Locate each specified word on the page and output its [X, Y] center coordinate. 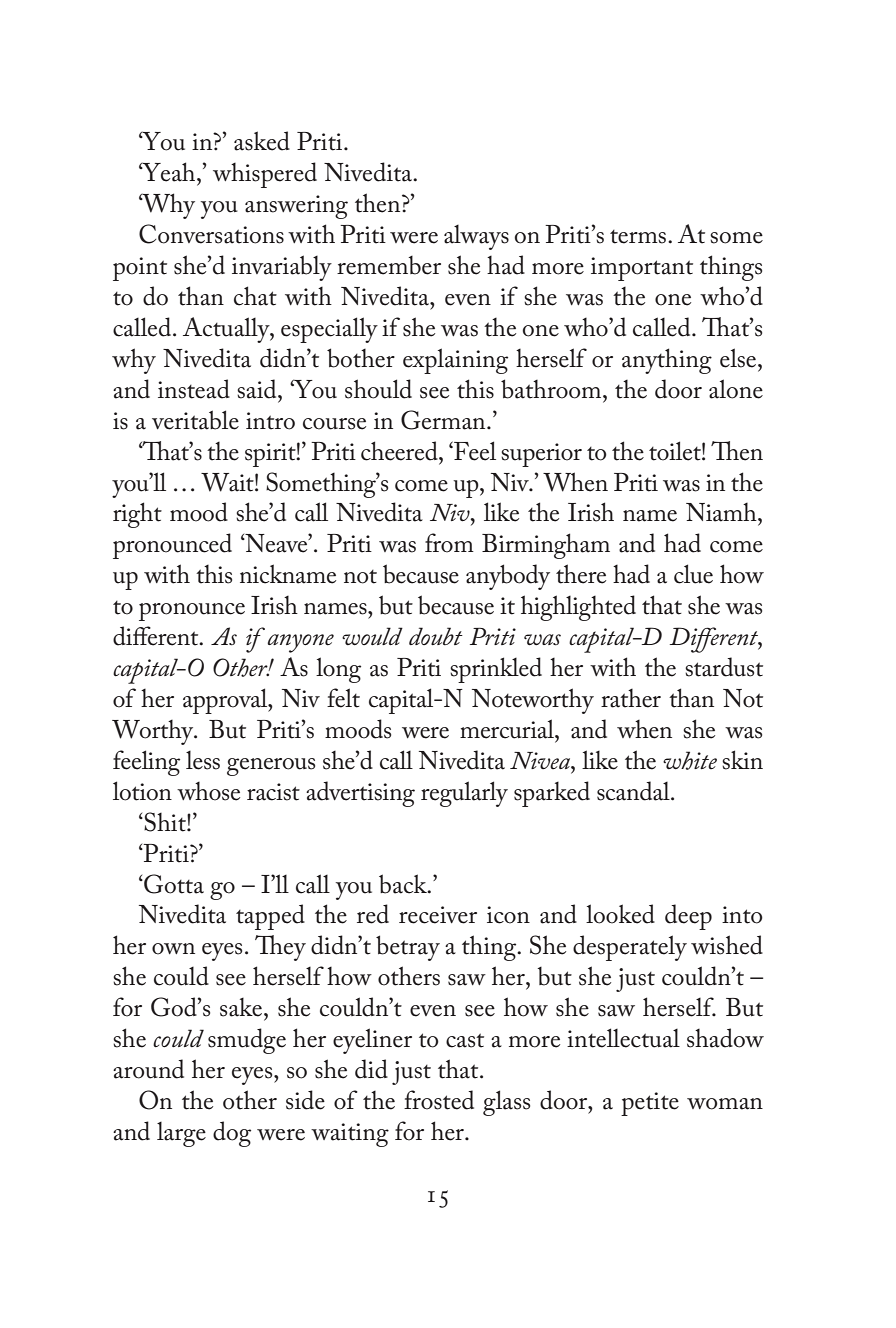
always [476, 237]
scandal [634, 791]
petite [650, 1104]
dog [232, 1134]
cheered [400, 451]
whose [208, 791]
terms [639, 237]
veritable [195, 420]
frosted [439, 1100]
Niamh [722, 512]
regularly [464, 794]
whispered [265, 175]
